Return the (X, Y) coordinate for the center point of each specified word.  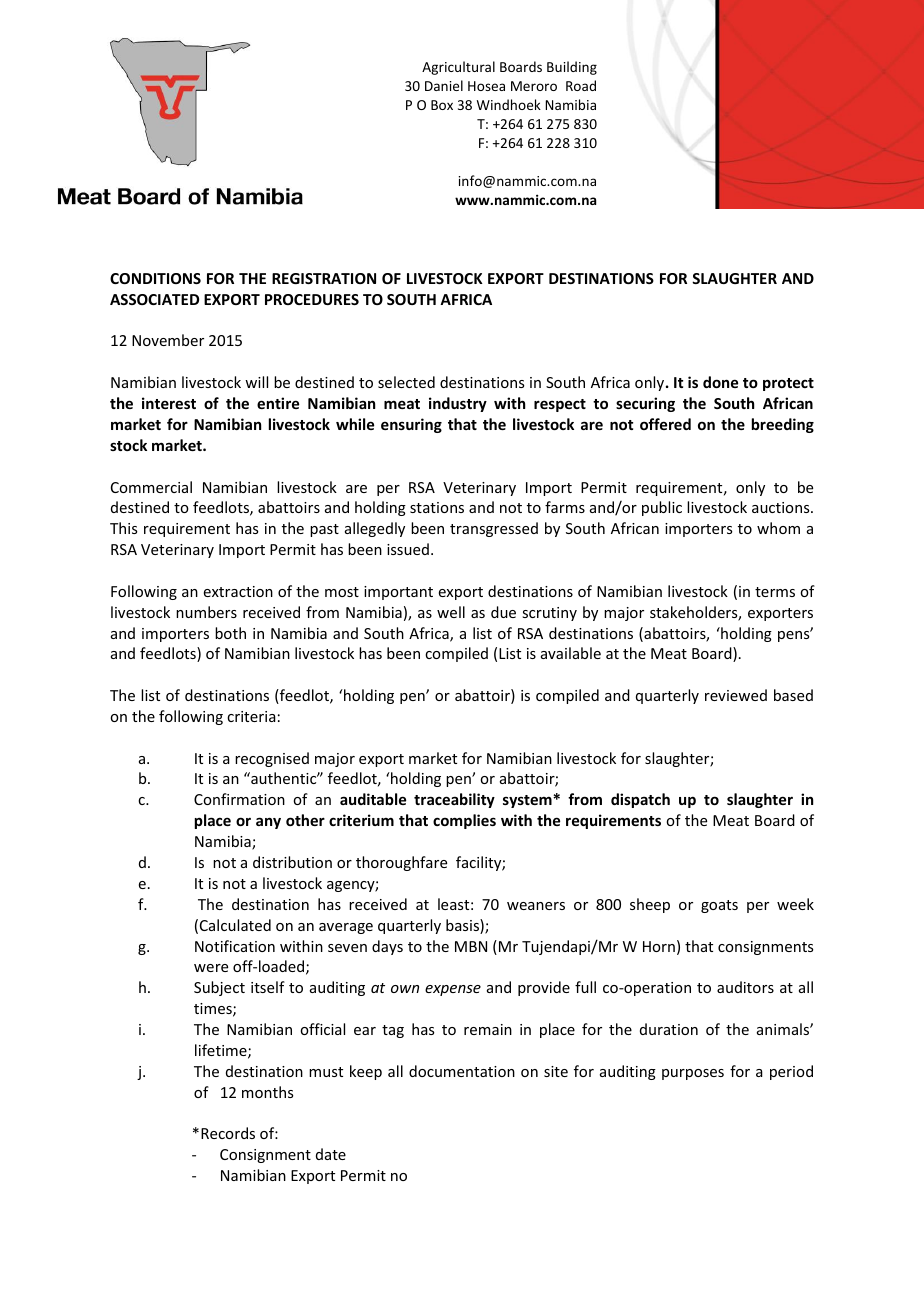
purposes (693, 1074)
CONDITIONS (155, 278)
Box (442, 105)
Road (581, 85)
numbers (206, 612)
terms (775, 592)
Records (228, 1133)
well (451, 612)
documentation (462, 1071)
